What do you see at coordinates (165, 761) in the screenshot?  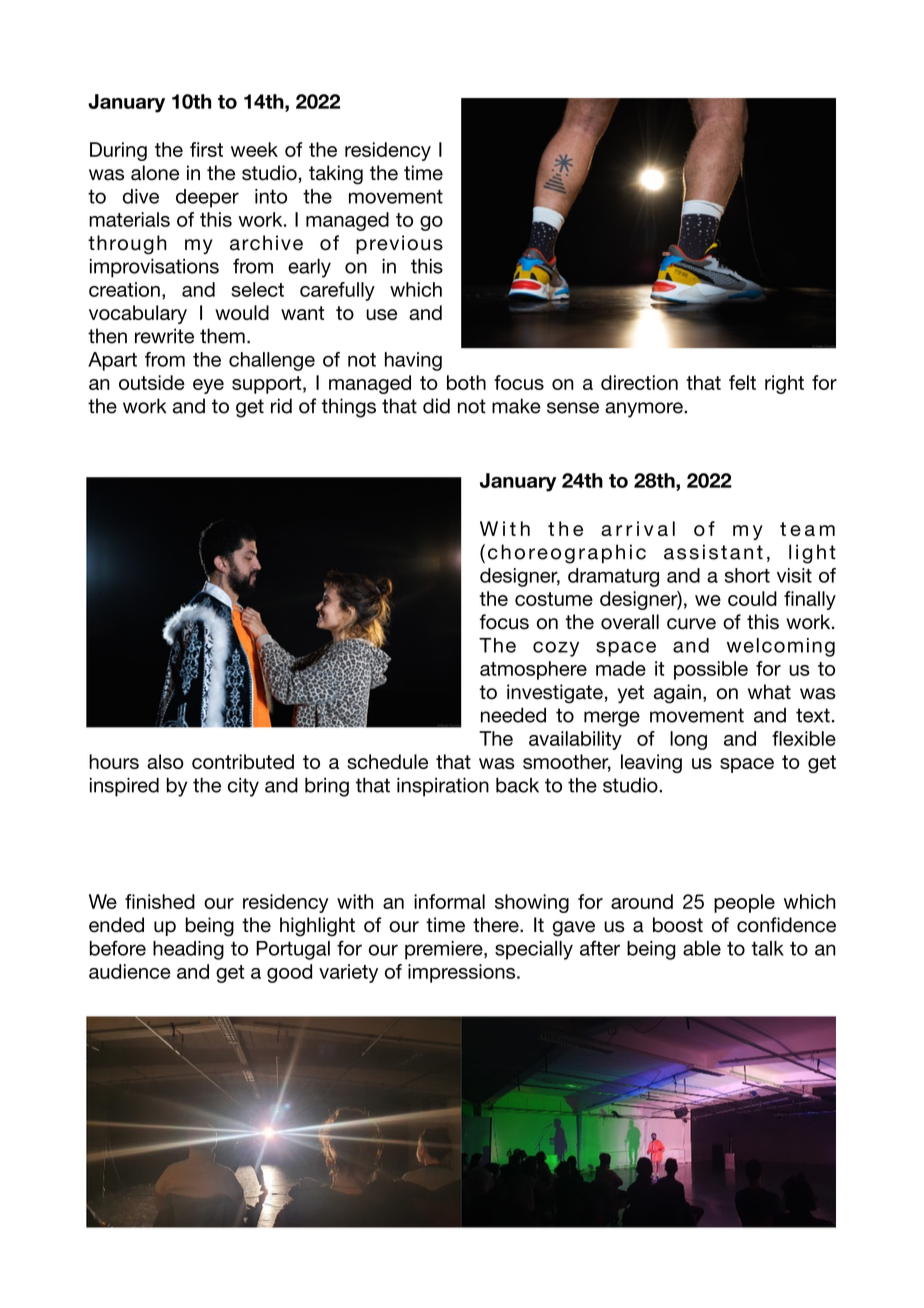 I see `also` at bounding box center [165, 761].
